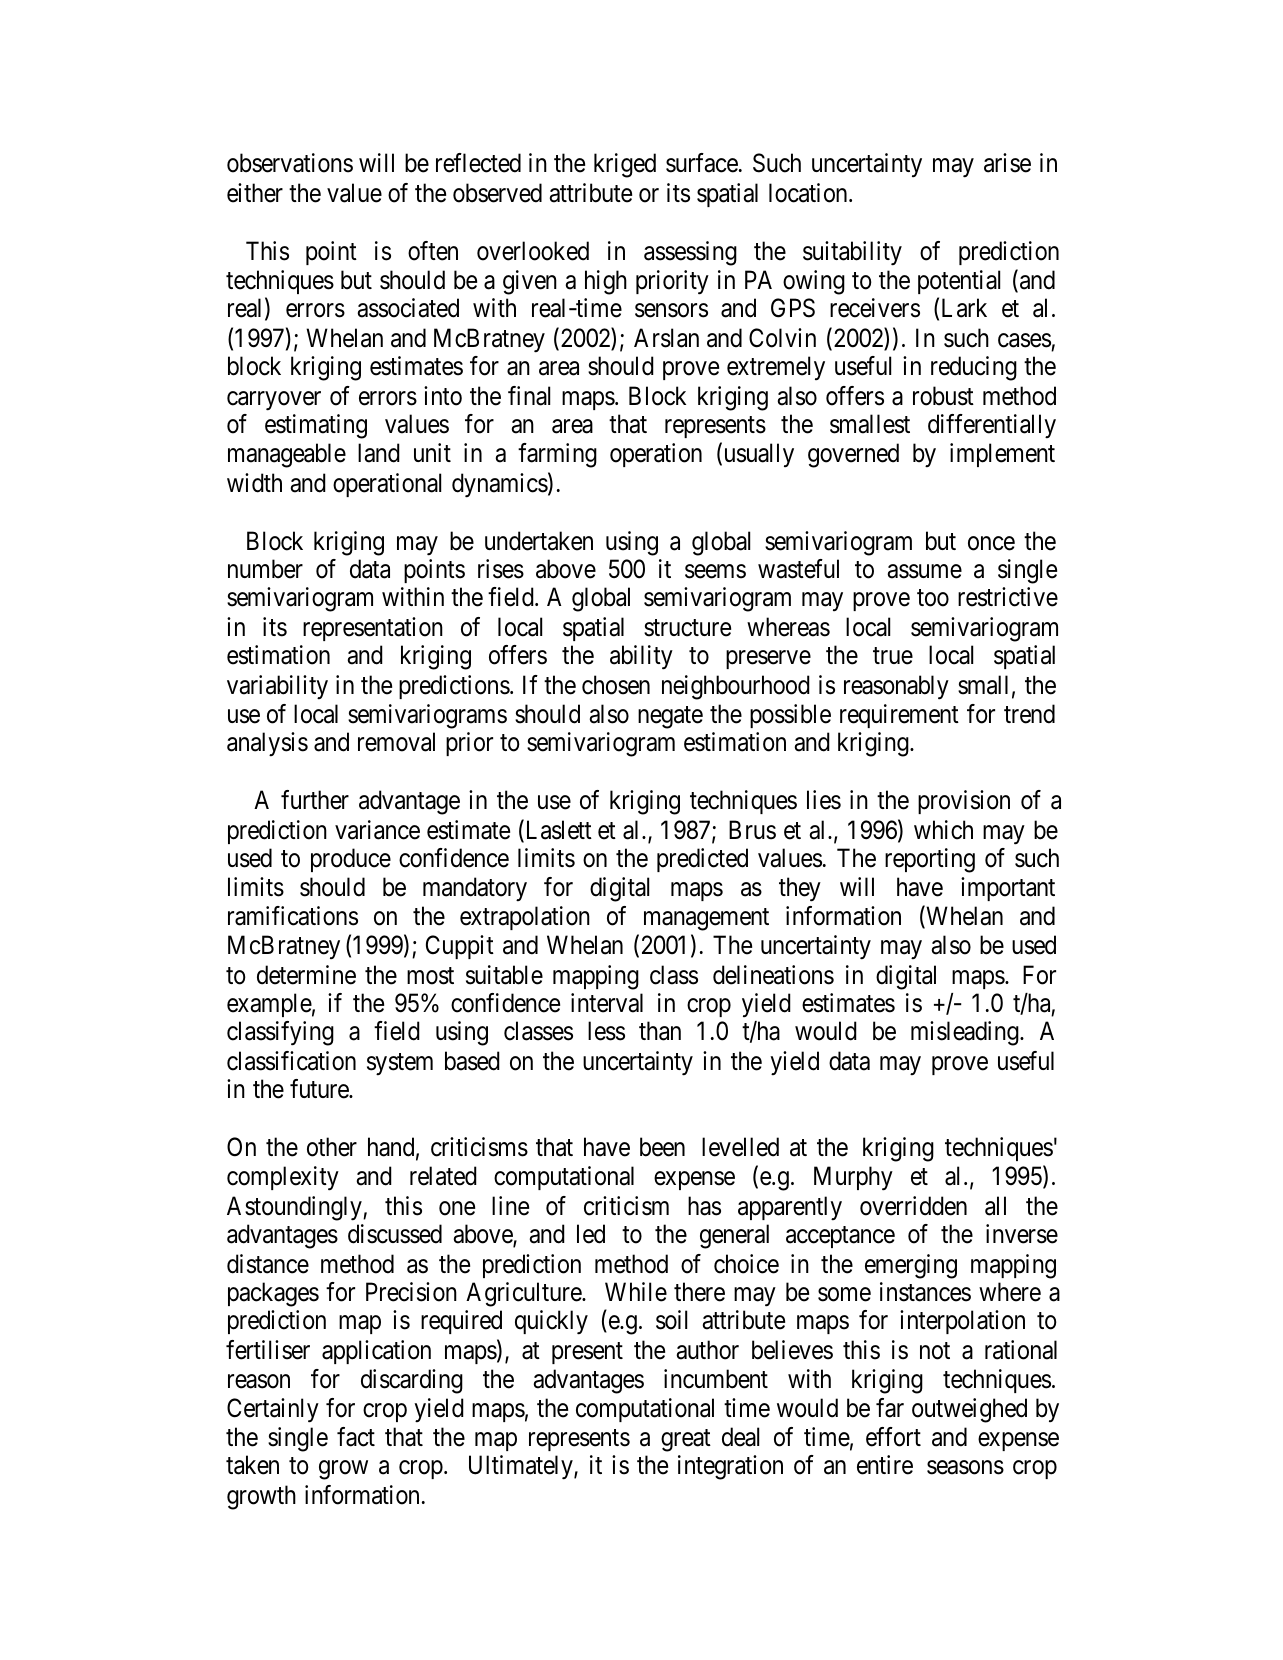  I want to click on either, so click(255, 193).
